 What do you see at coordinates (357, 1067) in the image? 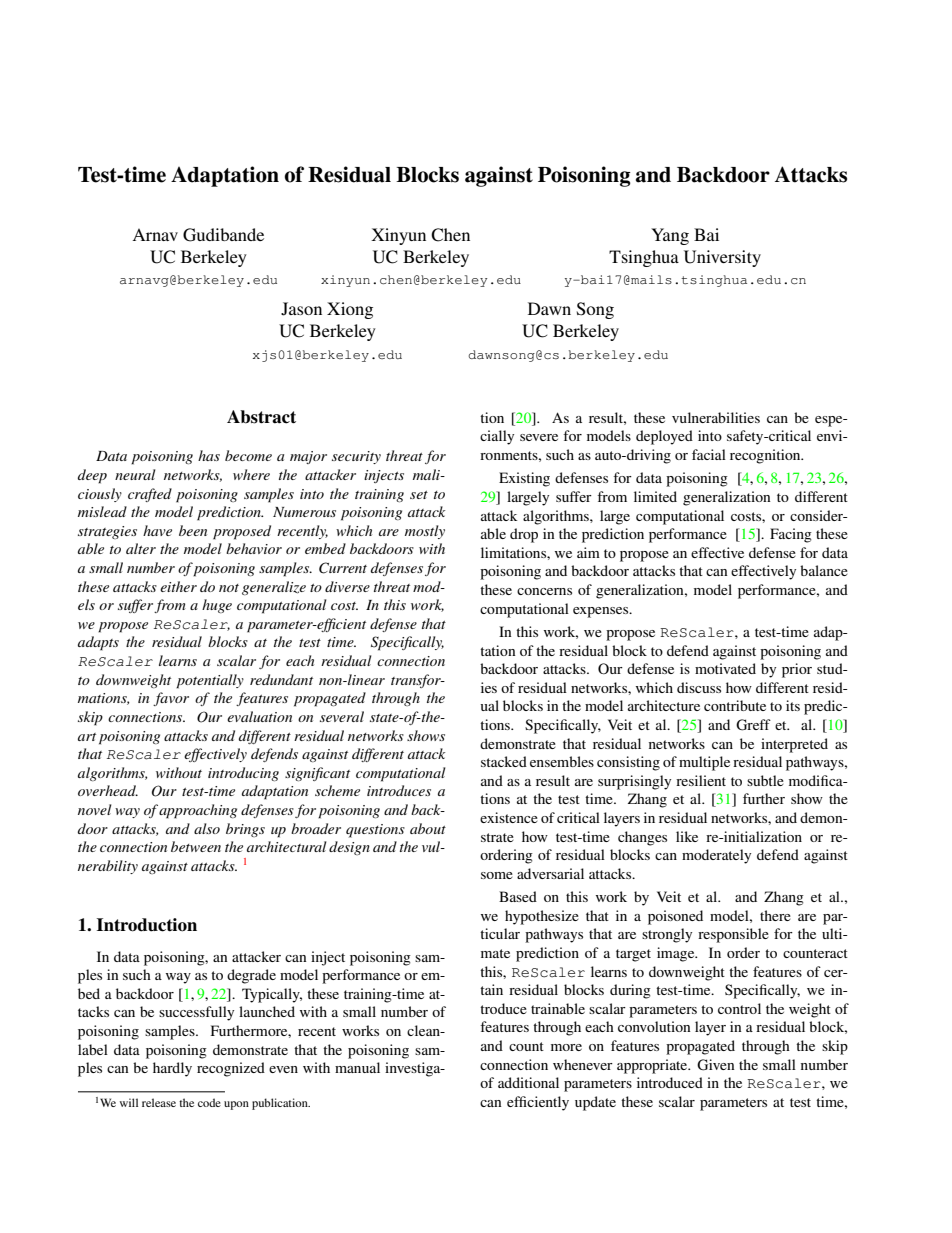
I see `manual` at bounding box center [357, 1067].
